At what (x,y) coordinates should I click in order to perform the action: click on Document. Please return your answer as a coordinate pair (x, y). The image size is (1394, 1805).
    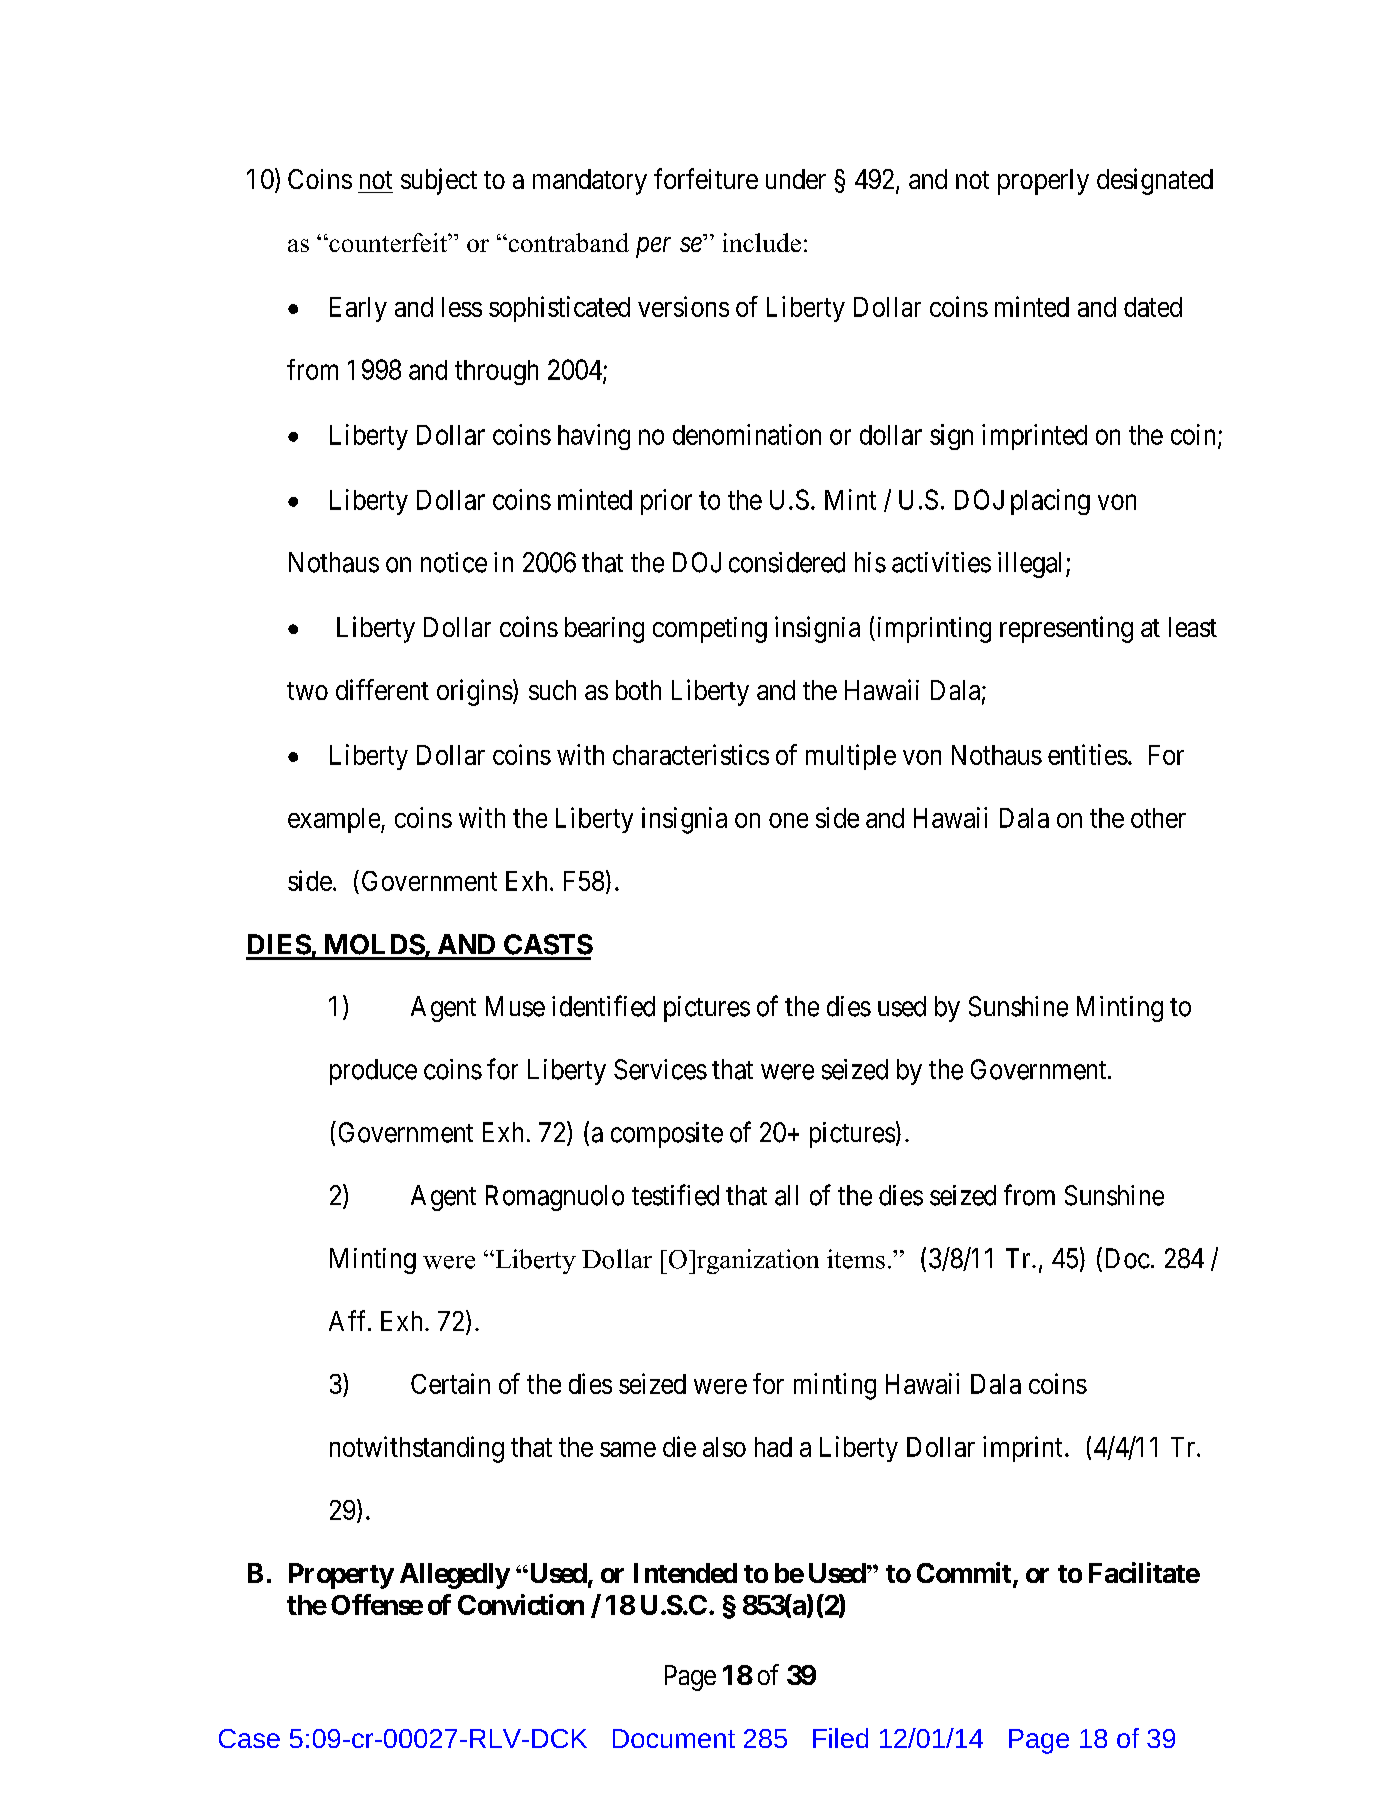
    Looking at the image, I should click on (674, 1738).
